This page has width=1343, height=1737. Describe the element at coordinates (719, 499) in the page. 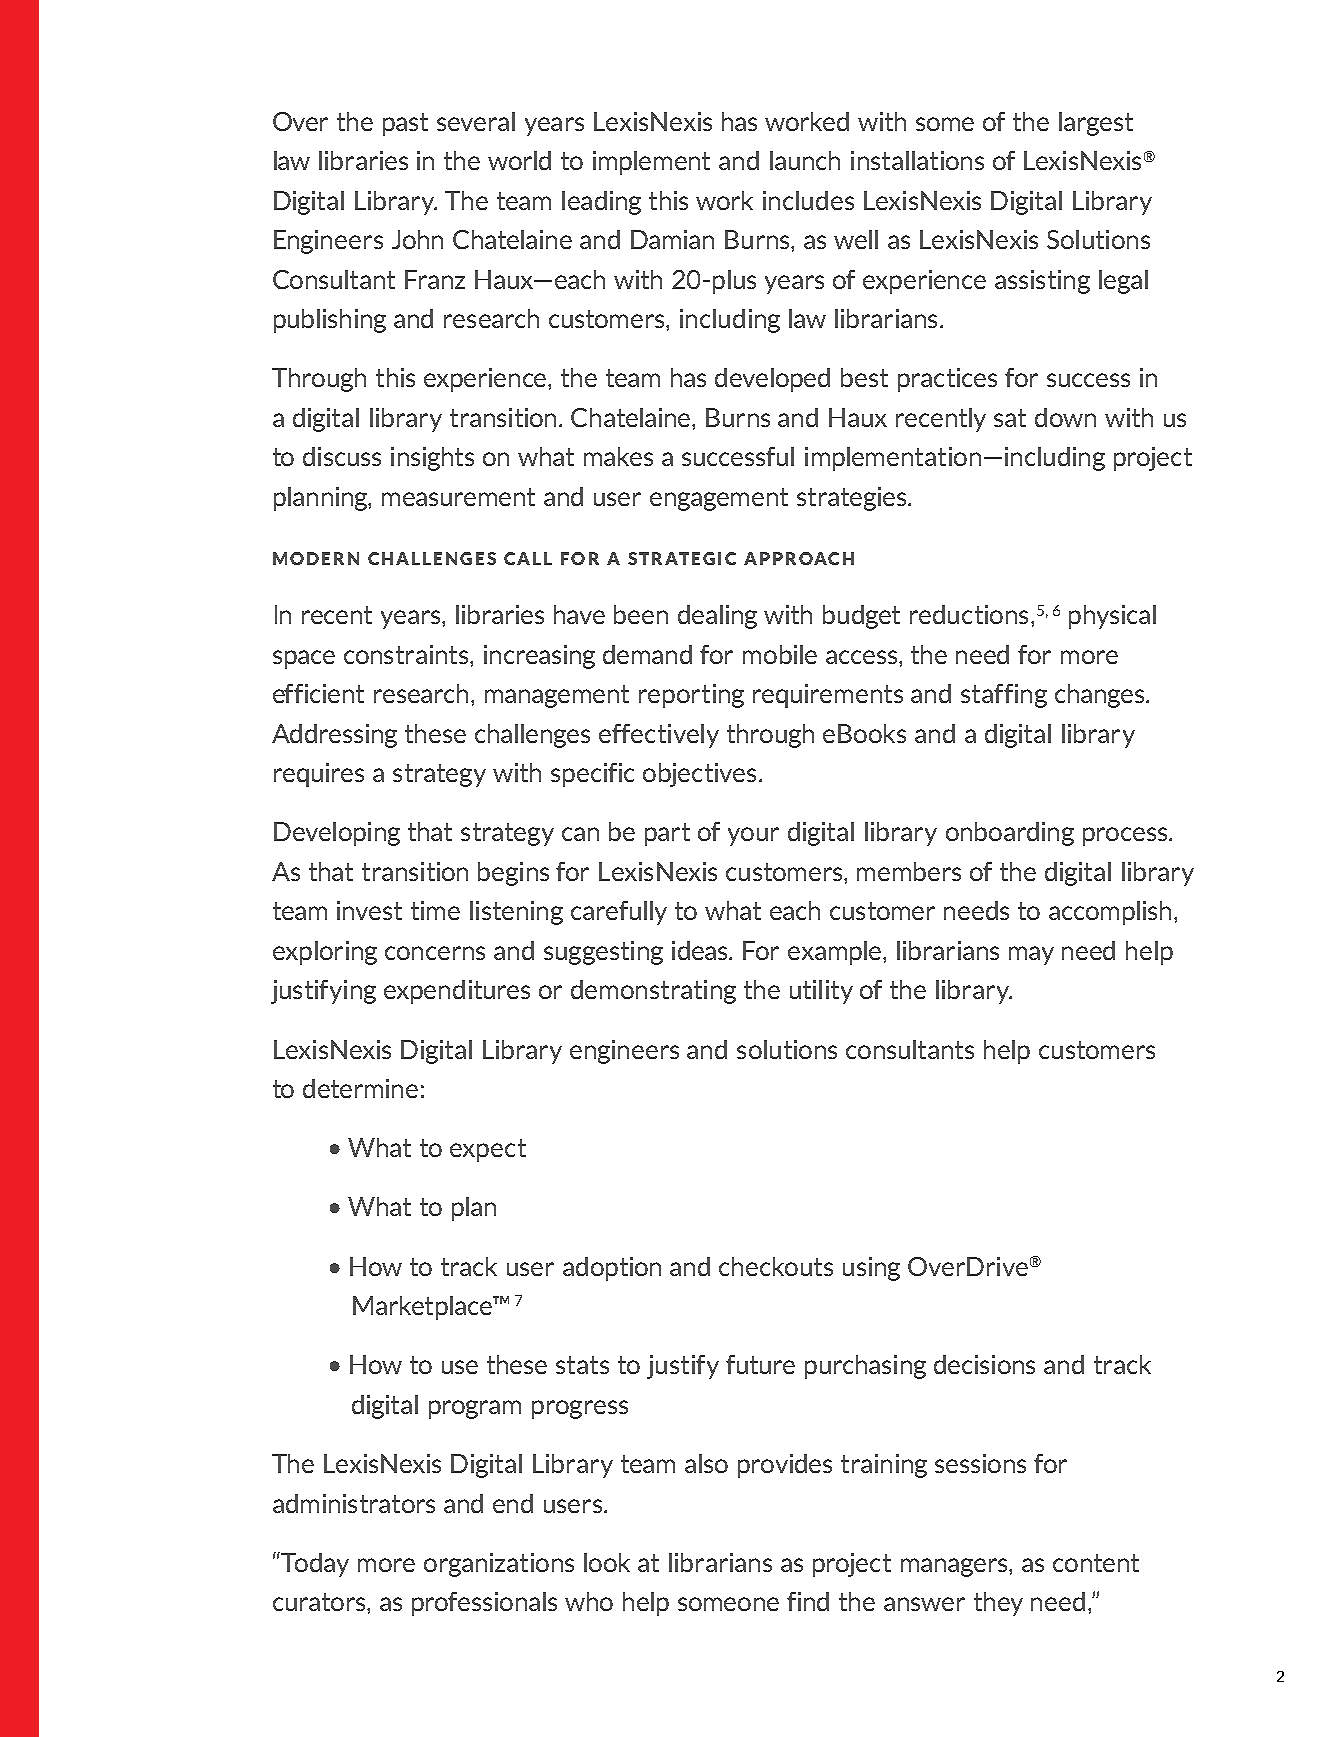

I see `engagement` at that location.
